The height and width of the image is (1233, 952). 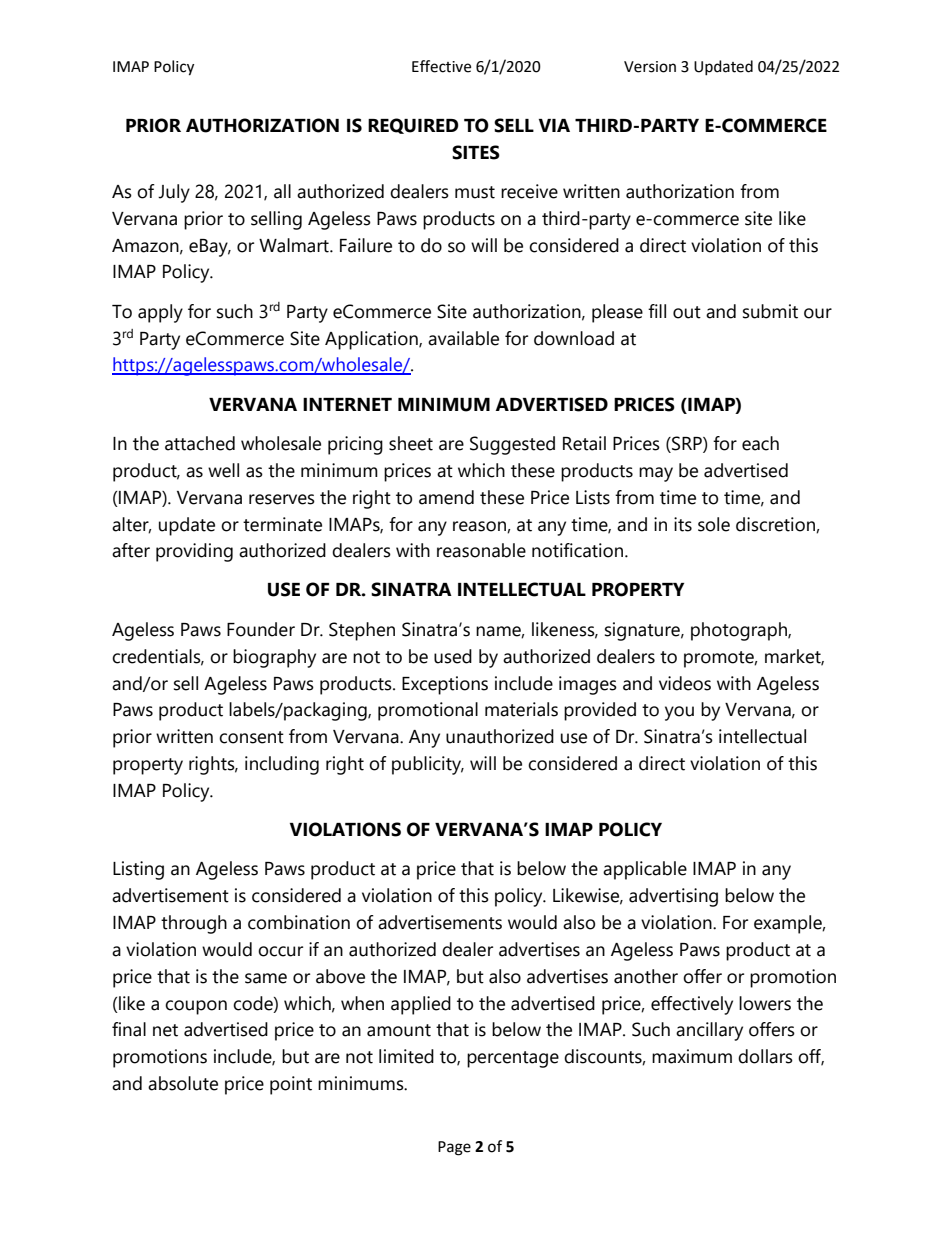 I want to click on dollars, so click(x=765, y=1056).
